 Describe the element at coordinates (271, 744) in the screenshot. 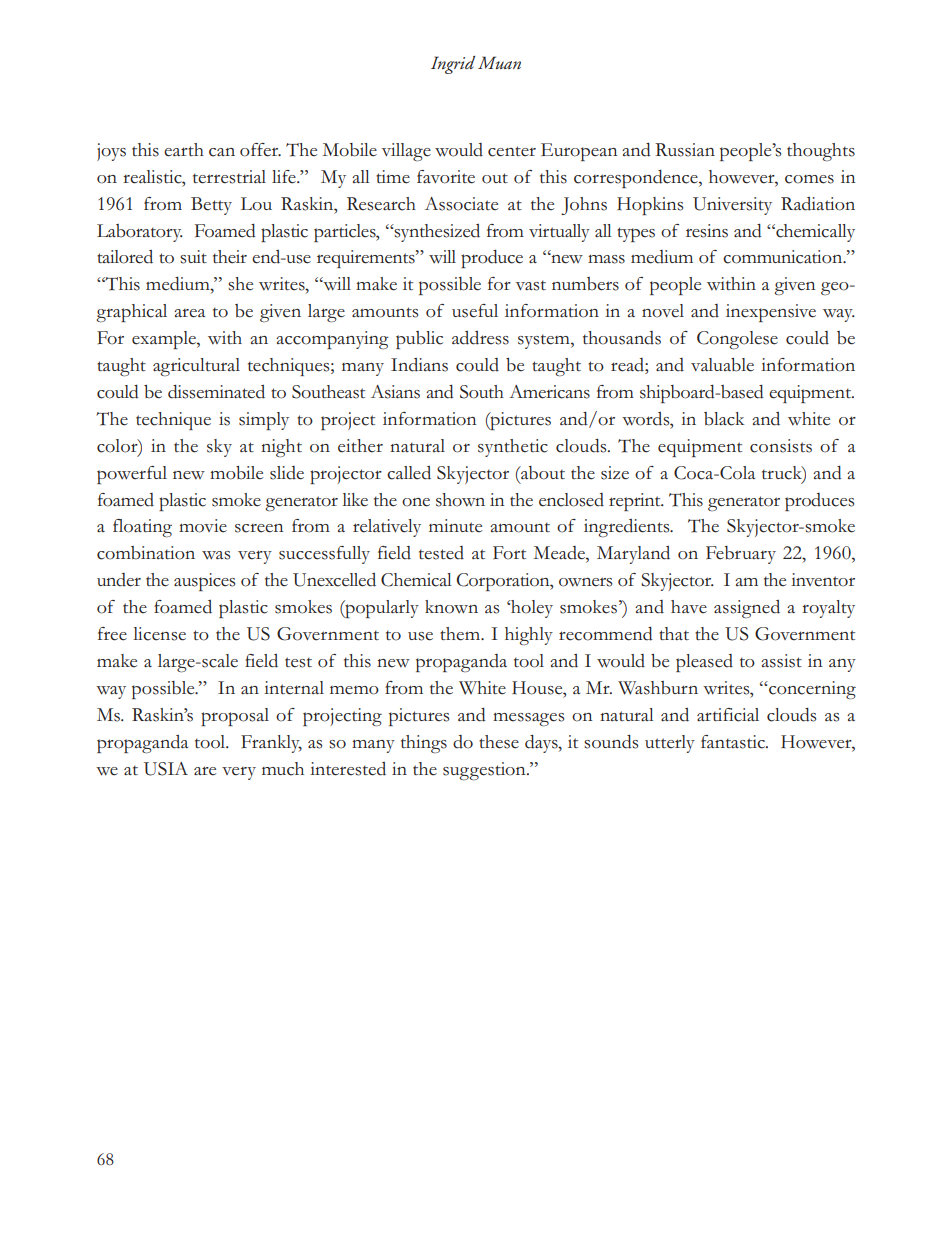

I see `Frankly` at that location.
